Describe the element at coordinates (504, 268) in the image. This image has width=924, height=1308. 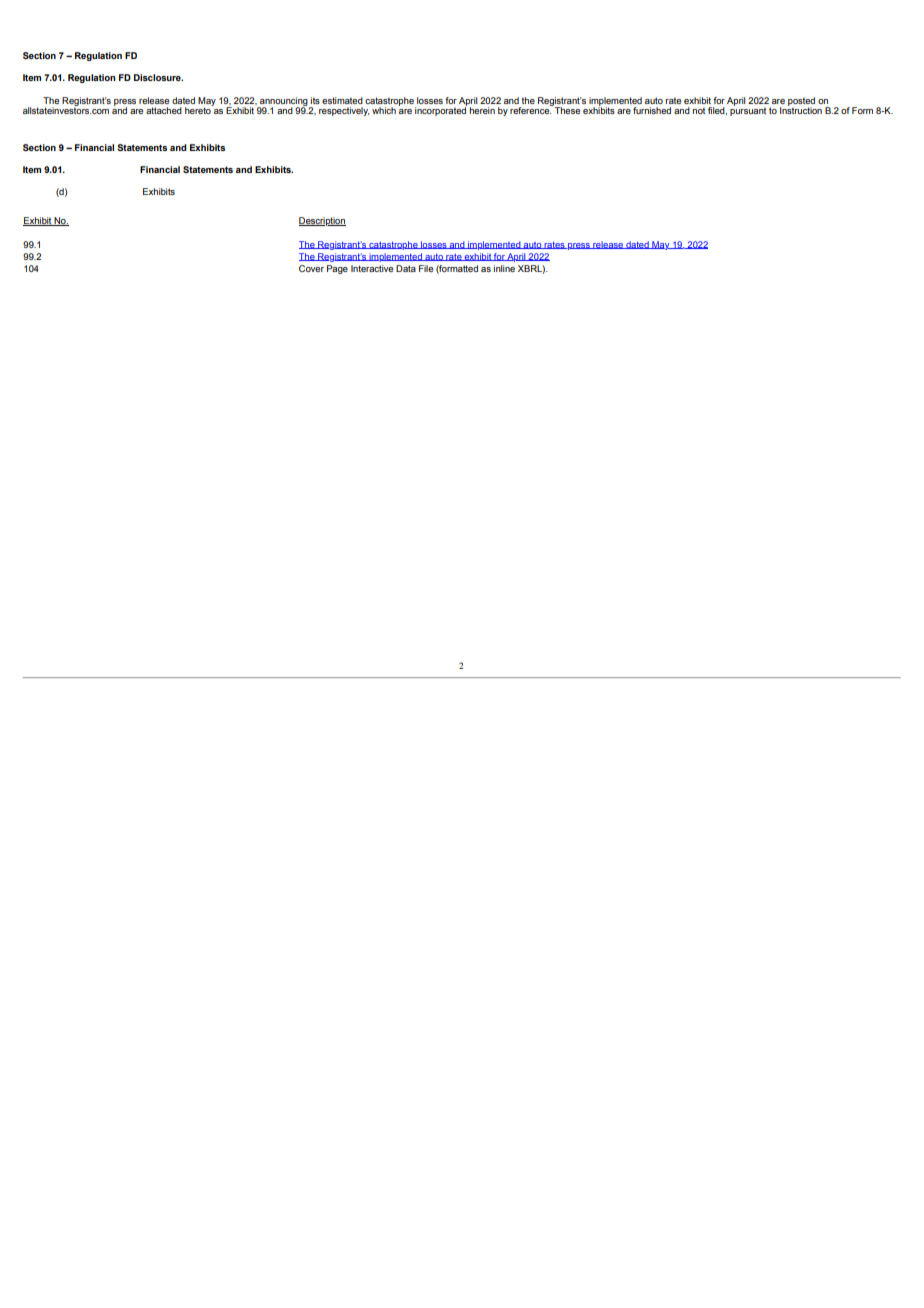
I see `inline` at that location.
